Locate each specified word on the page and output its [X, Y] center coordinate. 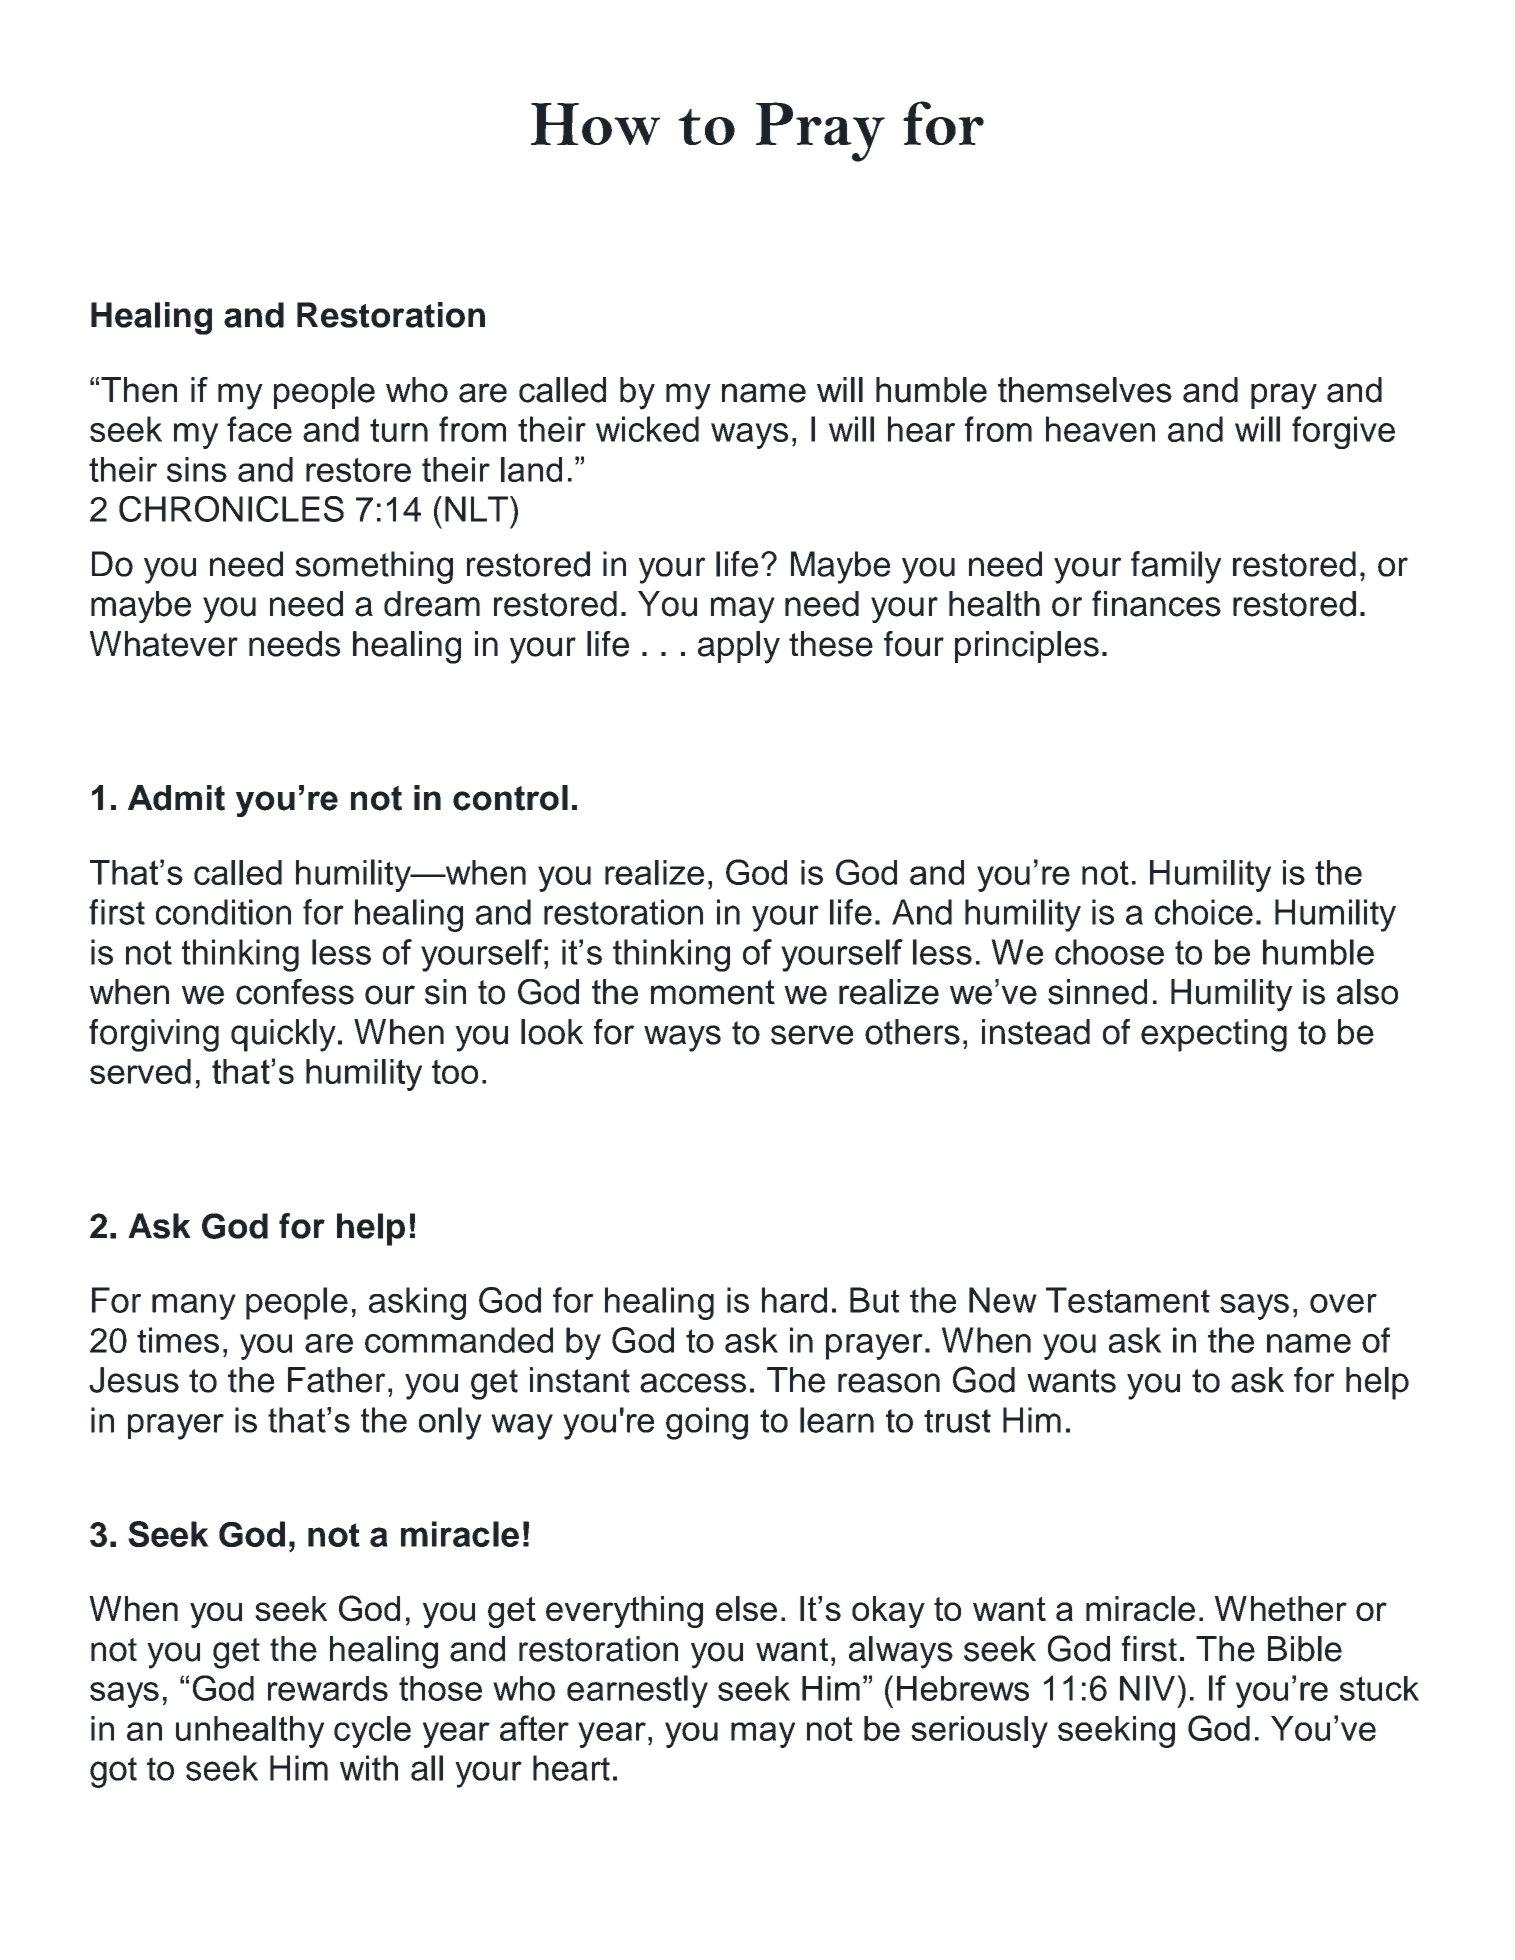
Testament [1128, 1300]
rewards [328, 1688]
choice [1204, 912]
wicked [647, 429]
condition [223, 912]
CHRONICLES [231, 509]
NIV [1147, 1688]
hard [794, 1300]
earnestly [637, 1691]
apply [739, 647]
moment [713, 992]
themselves [1085, 390]
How [595, 124]
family [1176, 567]
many [194, 1307]
